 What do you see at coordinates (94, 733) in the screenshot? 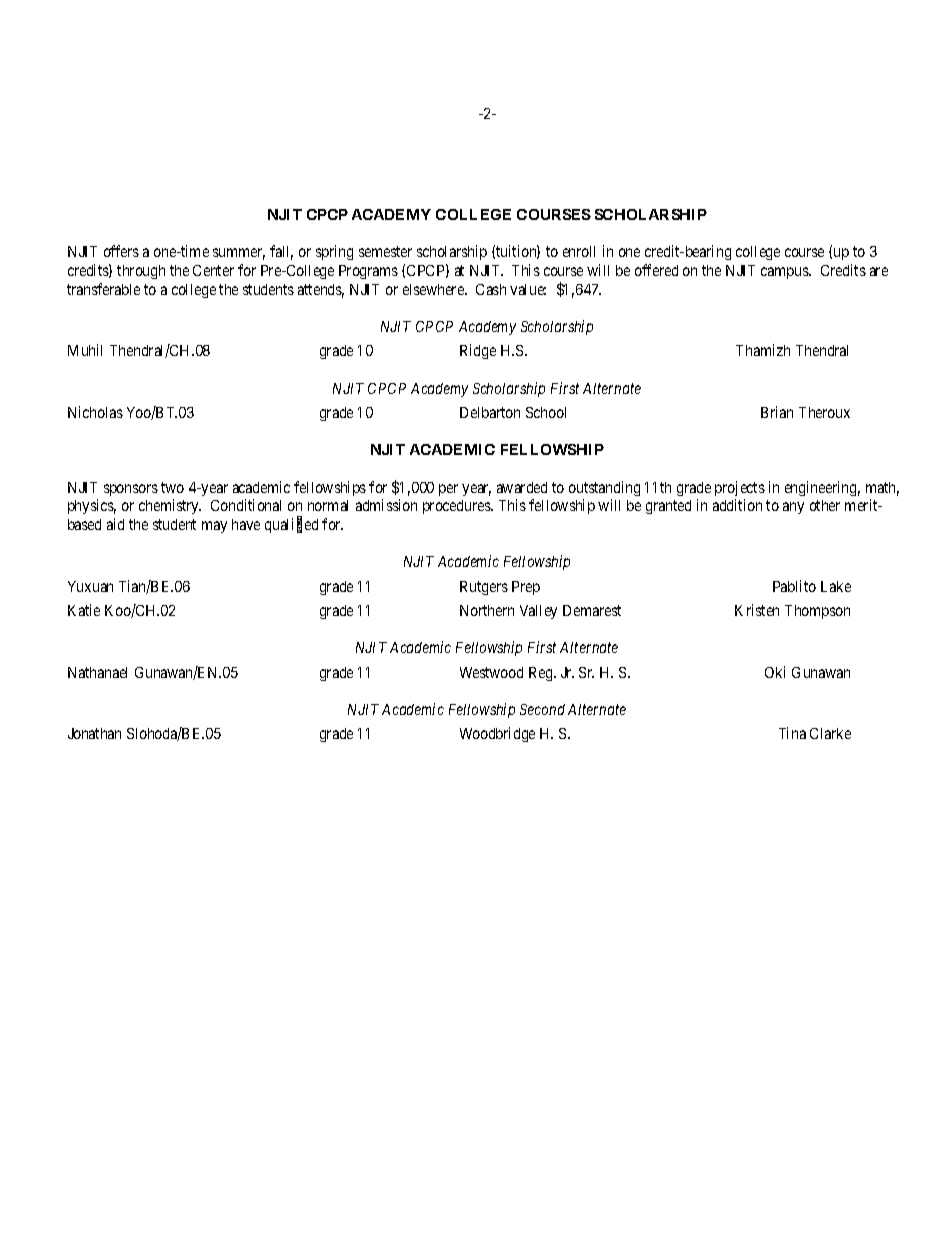
I see `Jonathan` at bounding box center [94, 733].
